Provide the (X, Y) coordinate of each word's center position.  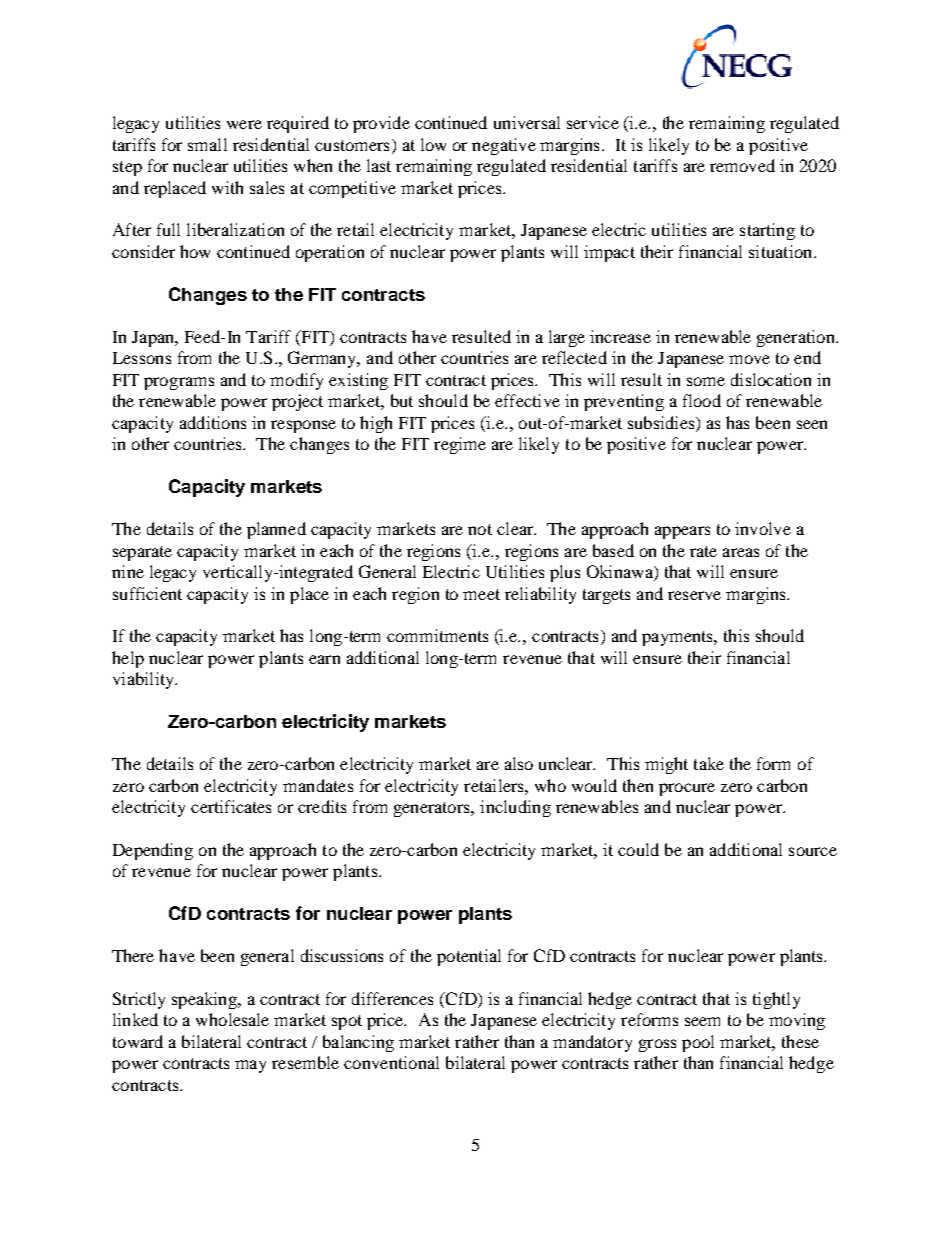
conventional (391, 1062)
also (519, 763)
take (709, 763)
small (207, 144)
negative (504, 146)
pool (698, 1043)
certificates (231, 806)
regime (460, 445)
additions (213, 422)
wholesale (232, 1019)
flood (702, 400)
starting (767, 231)
